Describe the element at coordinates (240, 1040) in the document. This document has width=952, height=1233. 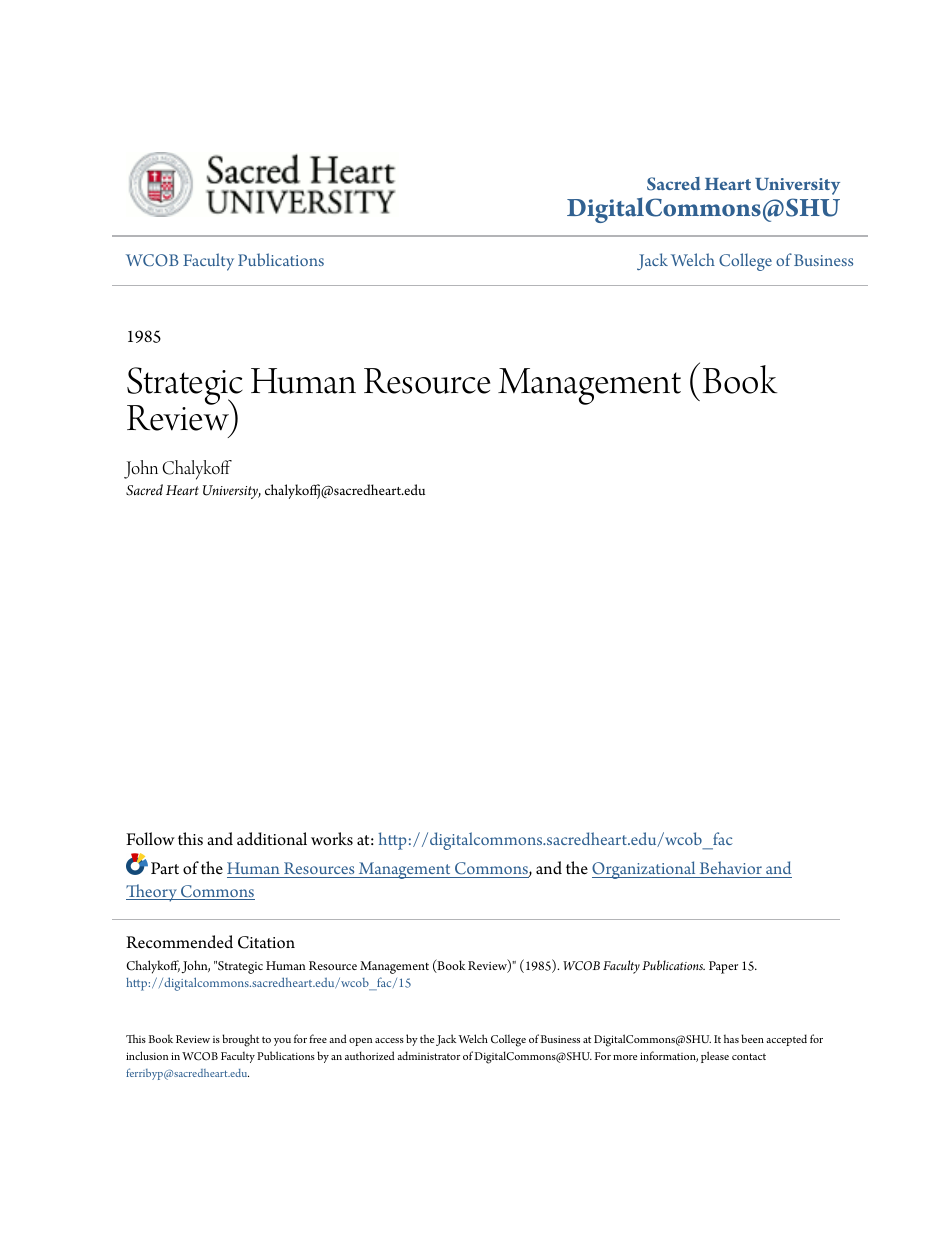
I see `brought` at that location.
